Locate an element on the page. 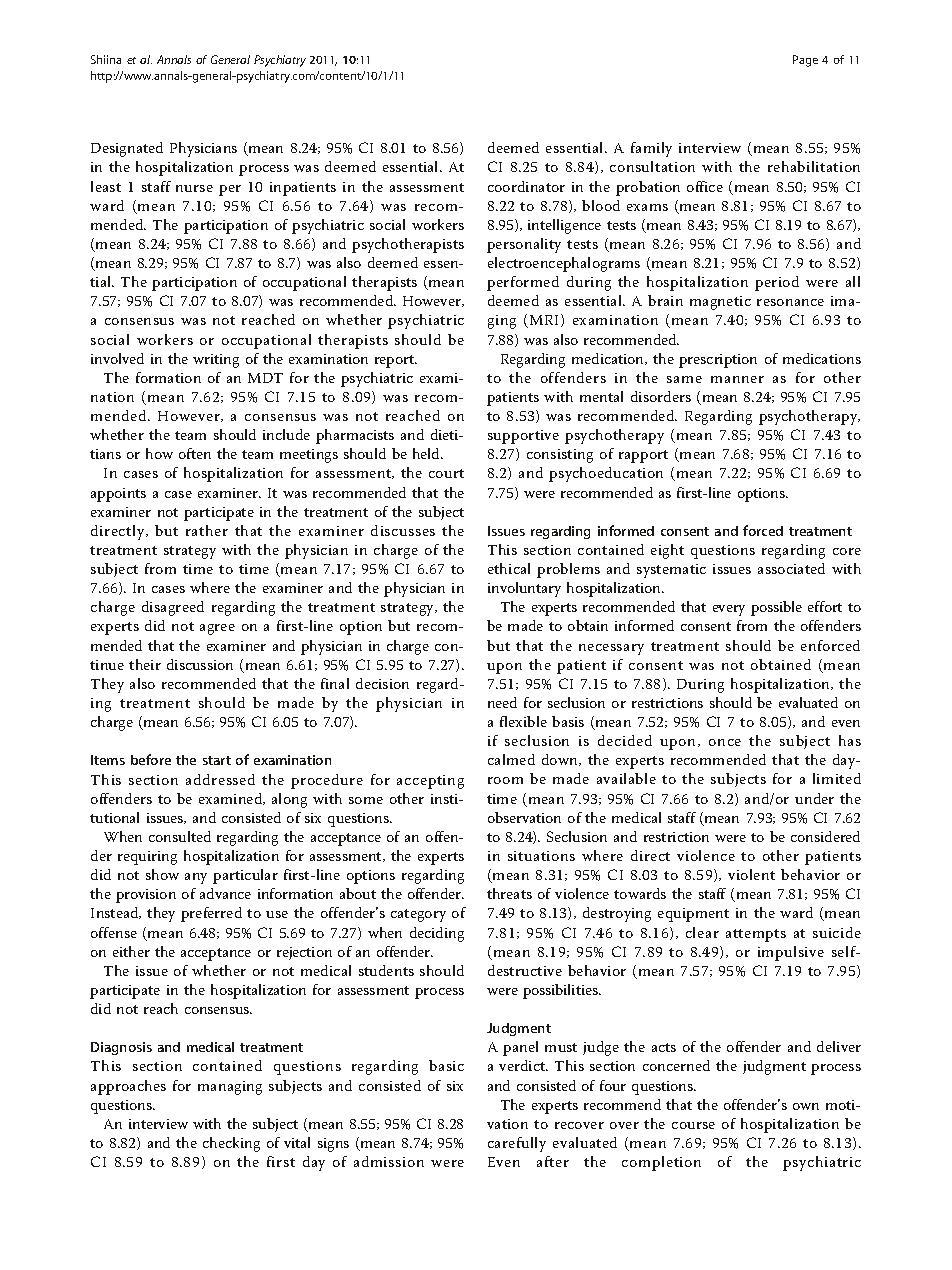 The image size is (952, 1270). performed is located at coordinates (523, 283).
